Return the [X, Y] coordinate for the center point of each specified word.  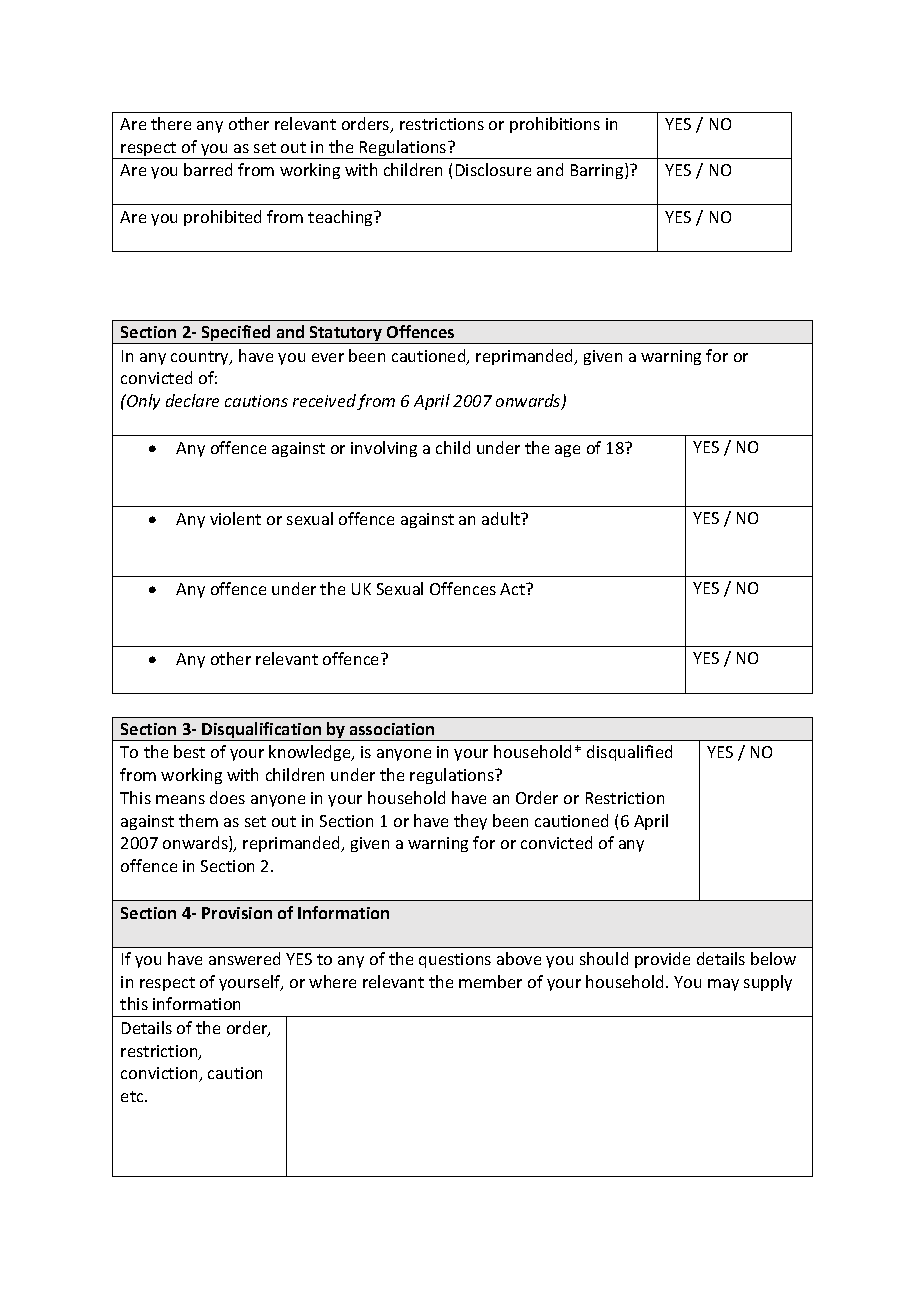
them [198, 820]
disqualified [629, 753]
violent [235, 518]
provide [662, 960]
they [470, 822]
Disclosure [493, 169]
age [567, 451]
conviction [160, 1074]
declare [192, 400]
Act [514, 589]
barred [208, 169]
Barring [598, 171]
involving [384, 449]
